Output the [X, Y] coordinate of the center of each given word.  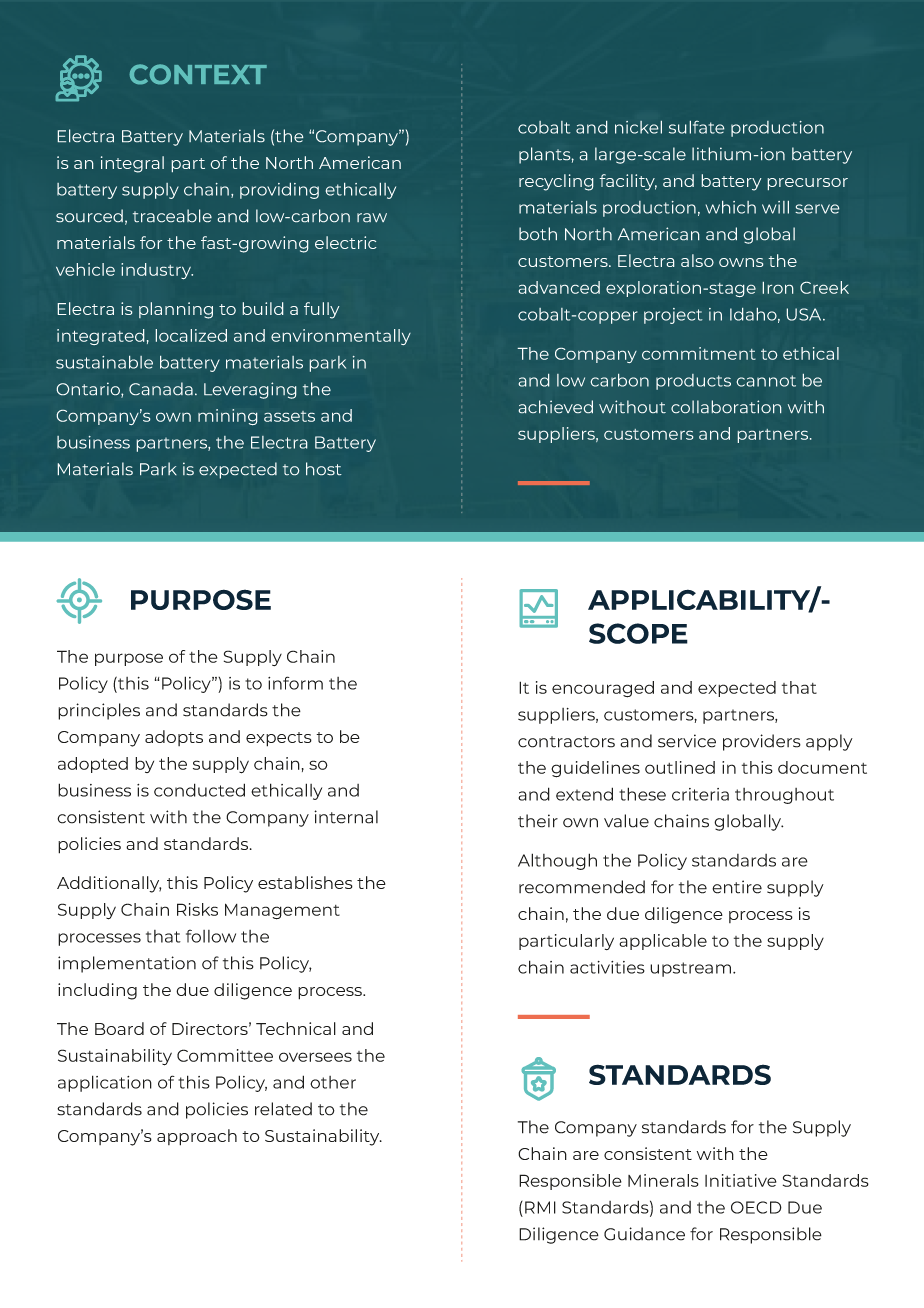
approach [197, 1137]
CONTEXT [198, 74]
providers [762, 742]
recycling [556, 182]
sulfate [697, 127]
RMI [540, 1207]
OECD [756, 1207]
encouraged [603, 689]
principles [99, 711]
